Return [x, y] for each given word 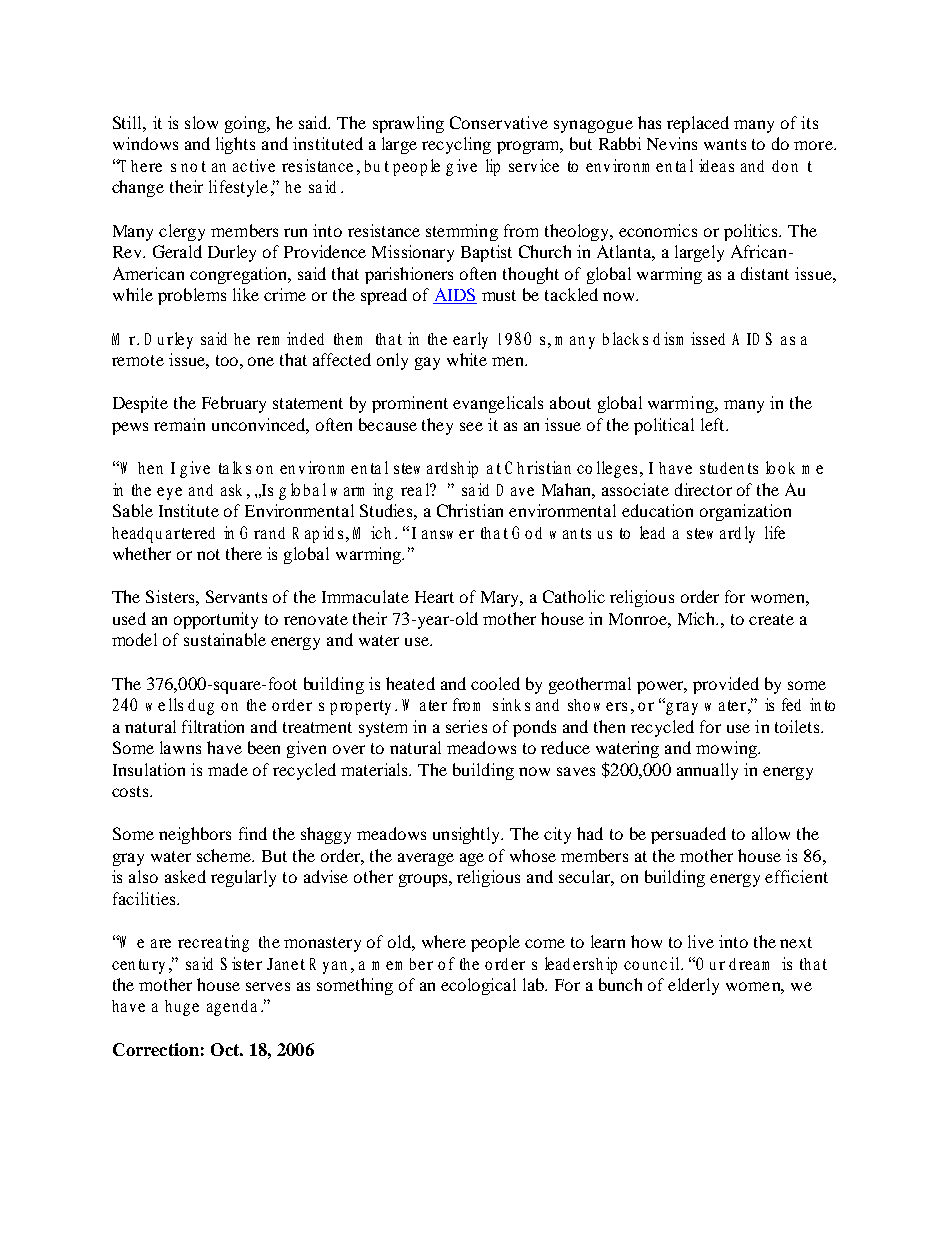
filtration [213, 726]
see [471, 426]
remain [179, 424]
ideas [716, 165]
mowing [727, 749]
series [466, 726]
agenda [232, 1008]
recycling [456, 145]
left [714, 424]
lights [235, 145]
